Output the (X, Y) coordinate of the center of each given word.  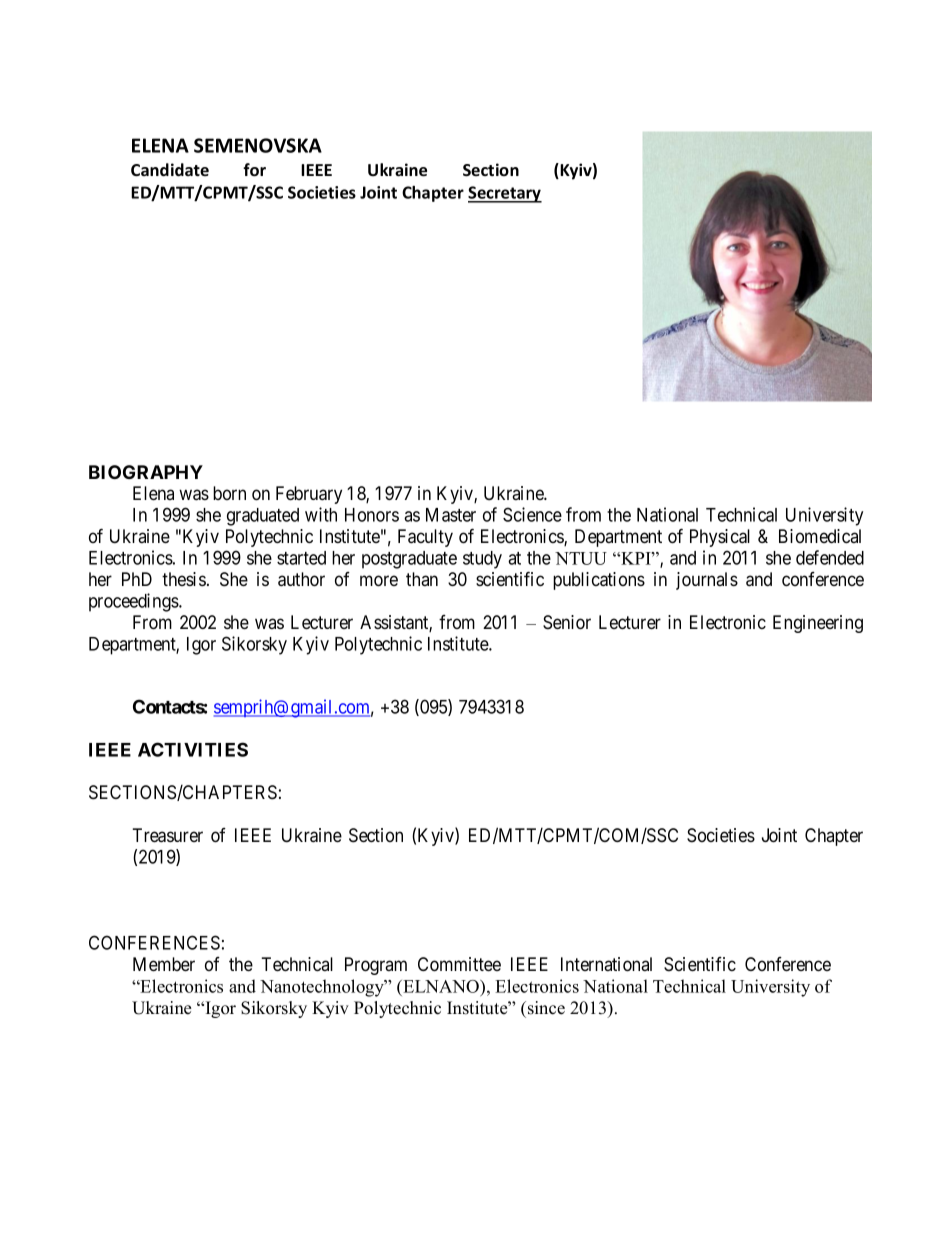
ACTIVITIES (193, 749)
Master (451, 515)
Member (164, 964)
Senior (567, 622)
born (229, 493)
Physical (720, 538)
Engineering (818, 624)
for (254, 170)
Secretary (505, 194)
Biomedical (820, 536)
